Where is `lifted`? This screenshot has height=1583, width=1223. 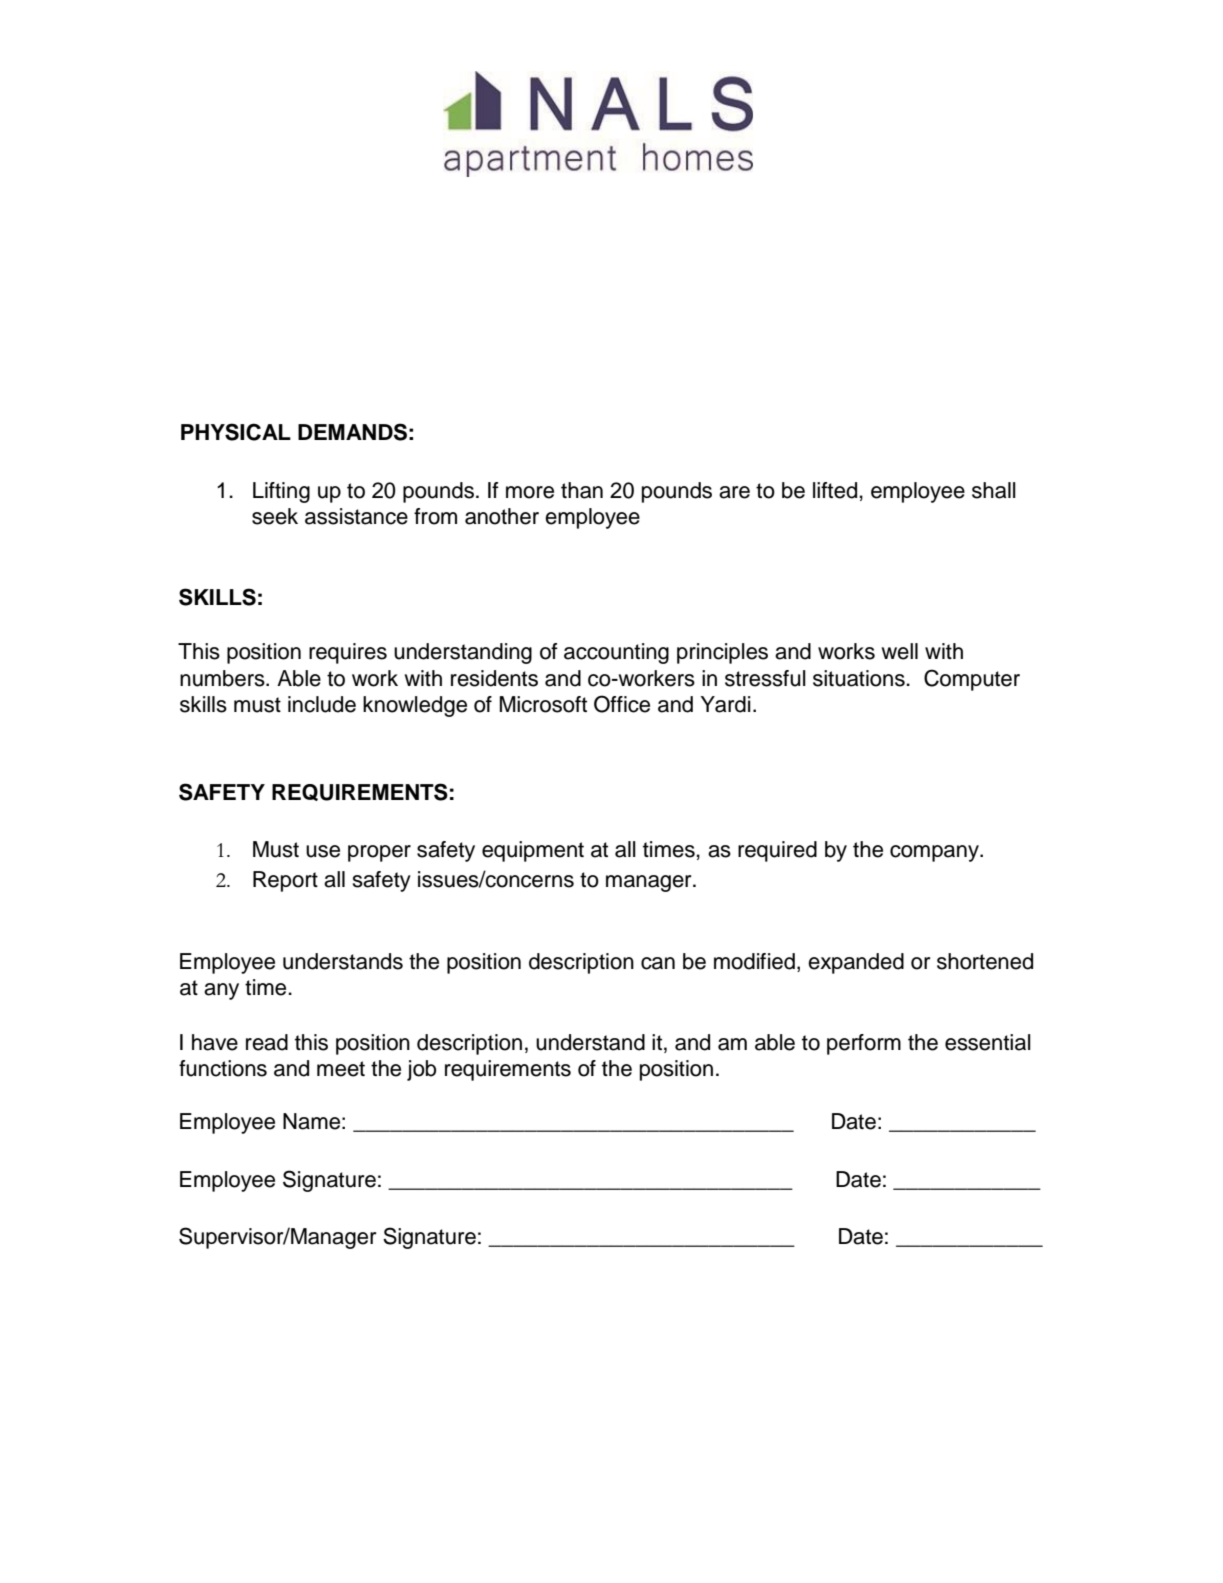 lifted is located at coordinates (835, 490).
